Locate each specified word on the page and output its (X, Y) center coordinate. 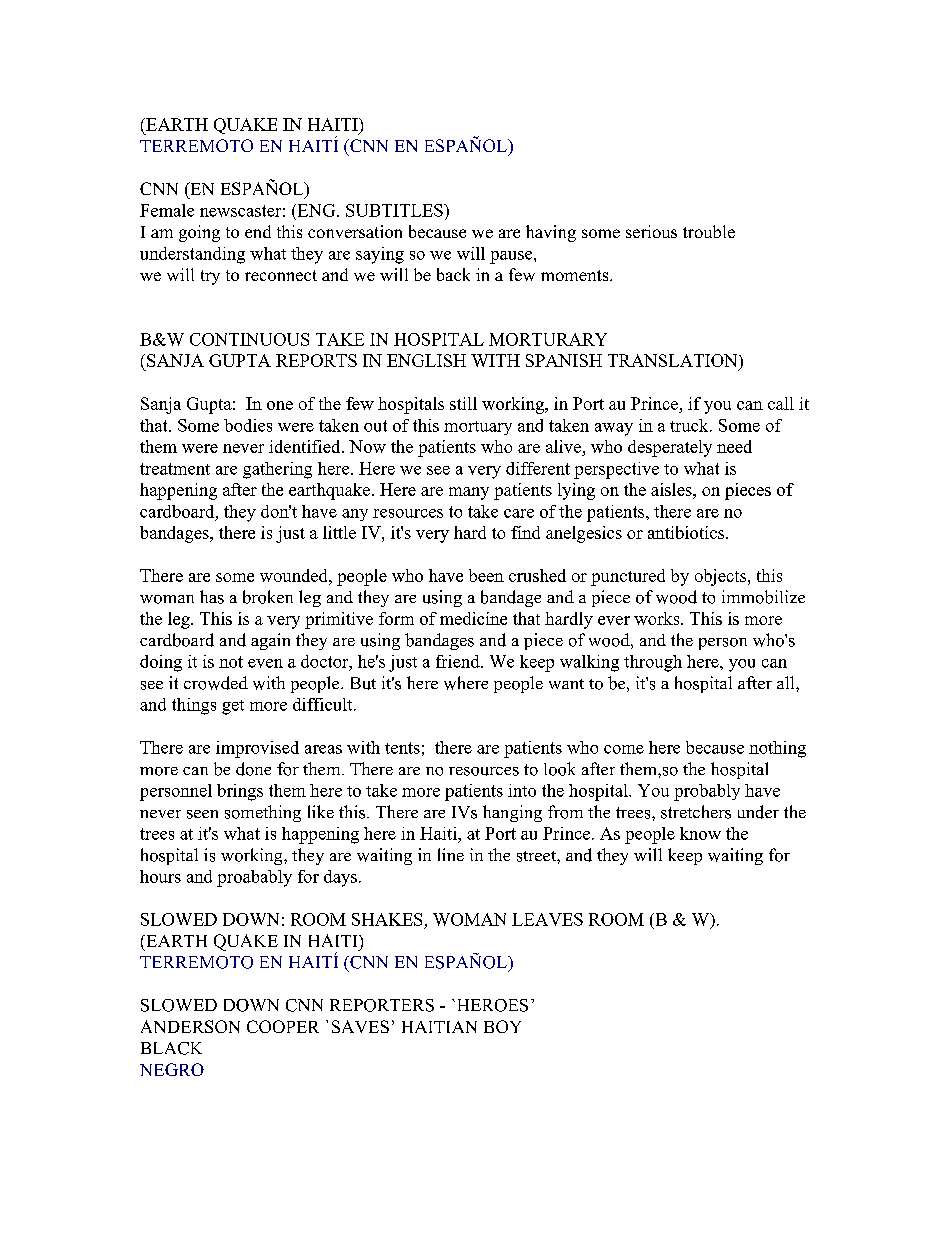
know (700, 833)
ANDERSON (190, 1026)
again (270, 641)
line (451, 854)
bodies (248, 425)
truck (690, 425)
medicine (473, 618)
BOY (502, 1026)
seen (202, 814)
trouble (709, 231)
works (658, 618)
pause (512, 257)
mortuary (478, 428)
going (199, 233)
